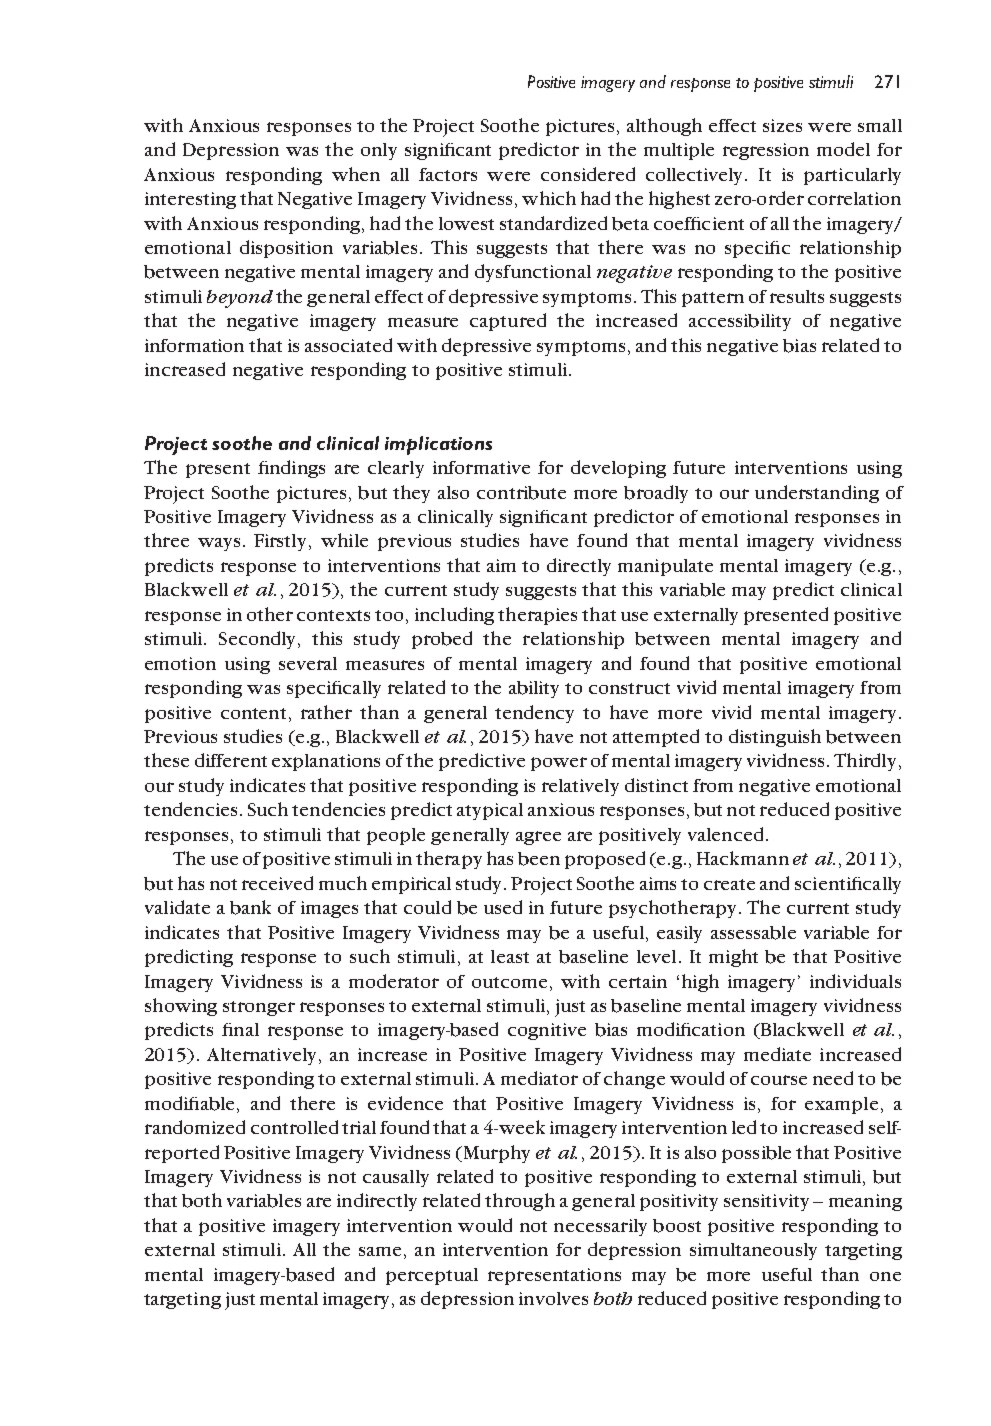  I want to click on which, so click(549, 198).
